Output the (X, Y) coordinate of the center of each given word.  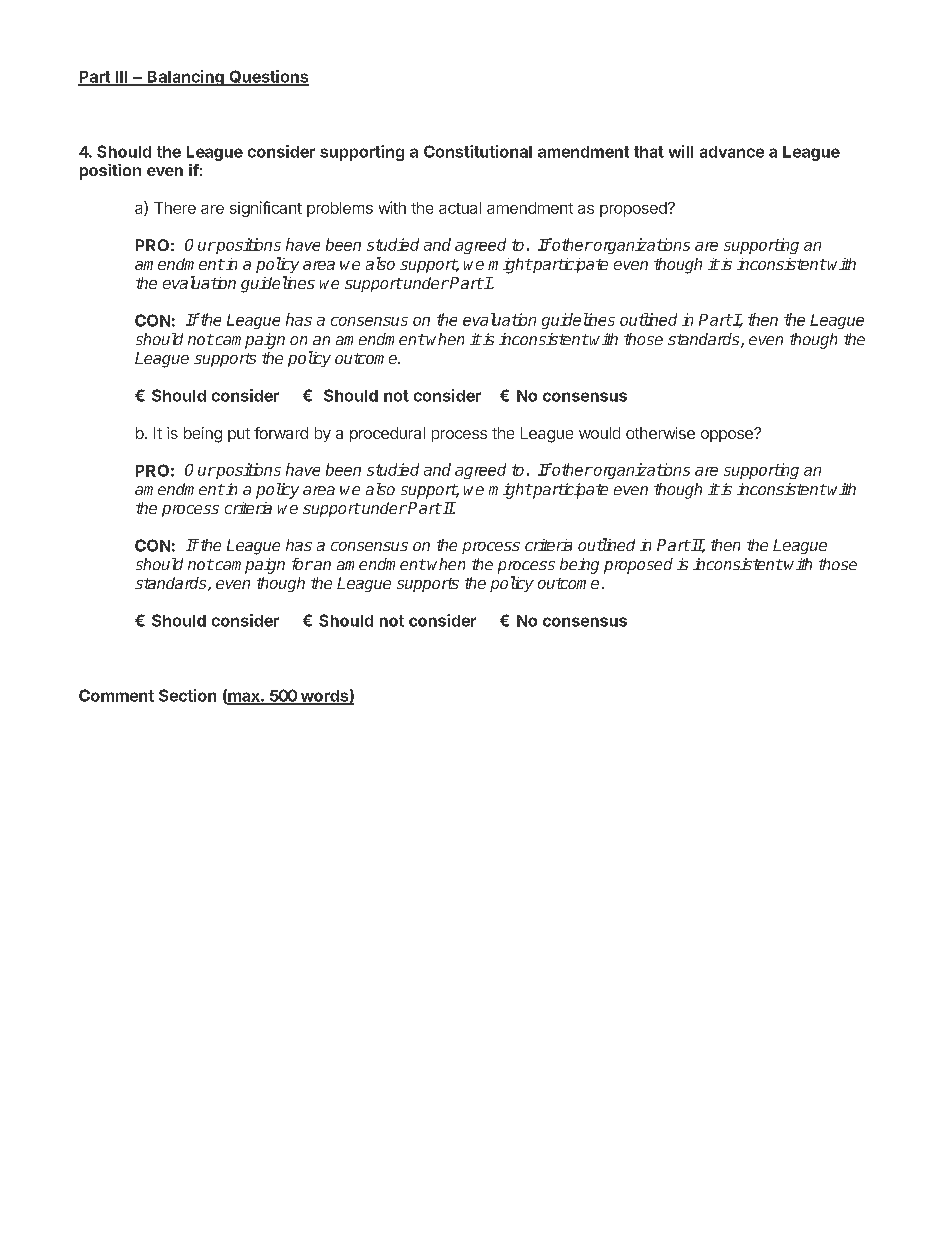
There (175, 208)
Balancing (185, 78)
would (599, 433)
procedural (387, 434)
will (681, 151)
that (649, 152)
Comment (116, 695)
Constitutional (478, 151)
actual (460, 208)
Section (187, 695)
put (239, 435)
